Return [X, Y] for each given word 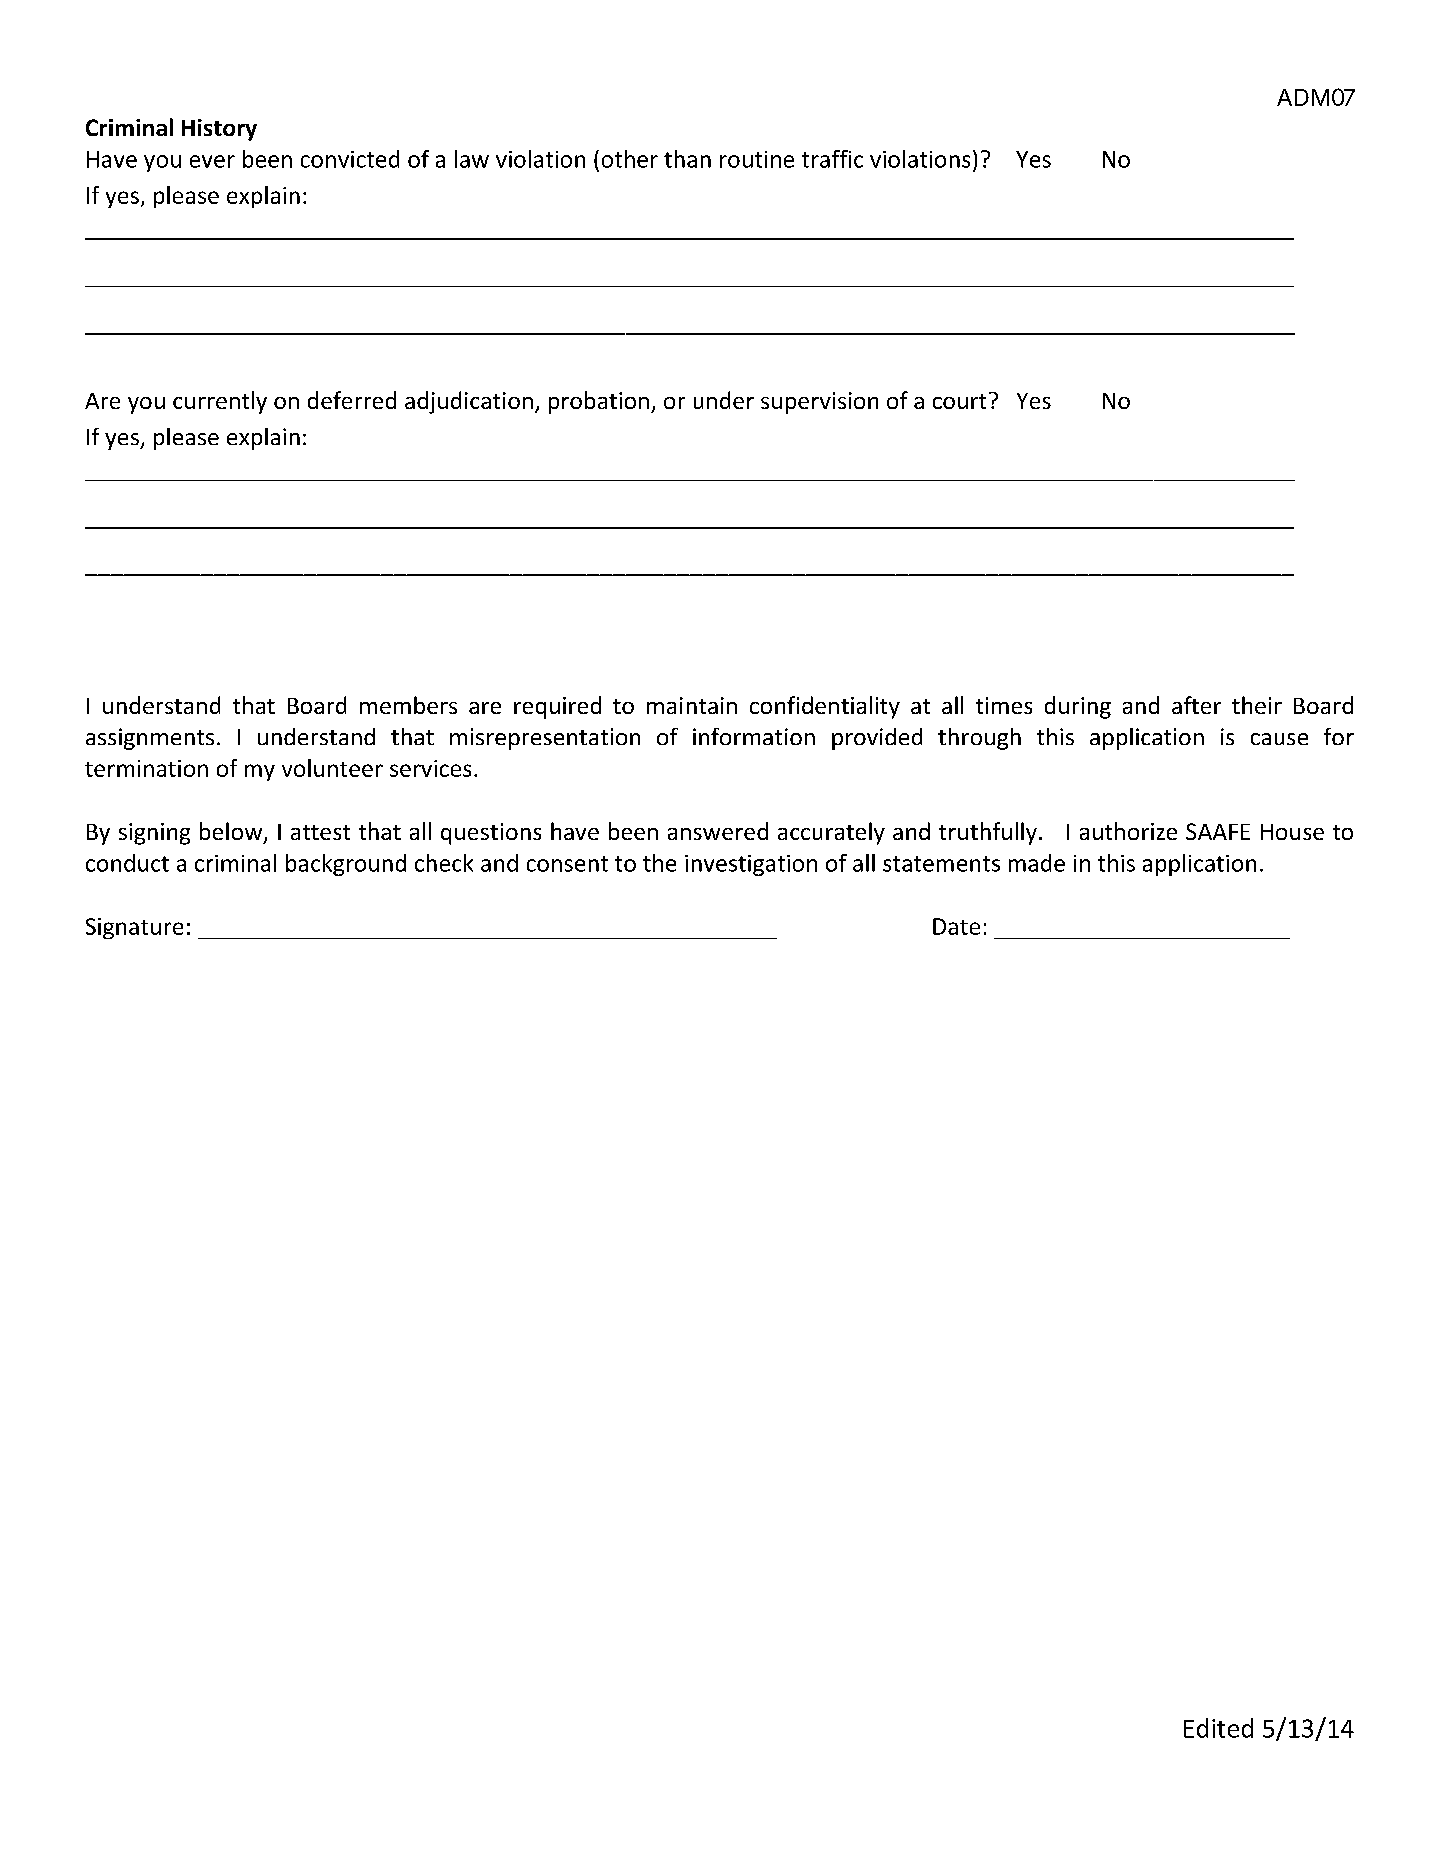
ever [212, 161]
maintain [692, 705]
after [1196, 705]
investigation [751, 865]
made [1037, 863]
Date [956, 926]
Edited [1218, 1728]
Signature [134, 928]
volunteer [332, 768]
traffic [832, 159]
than [687, 159]
